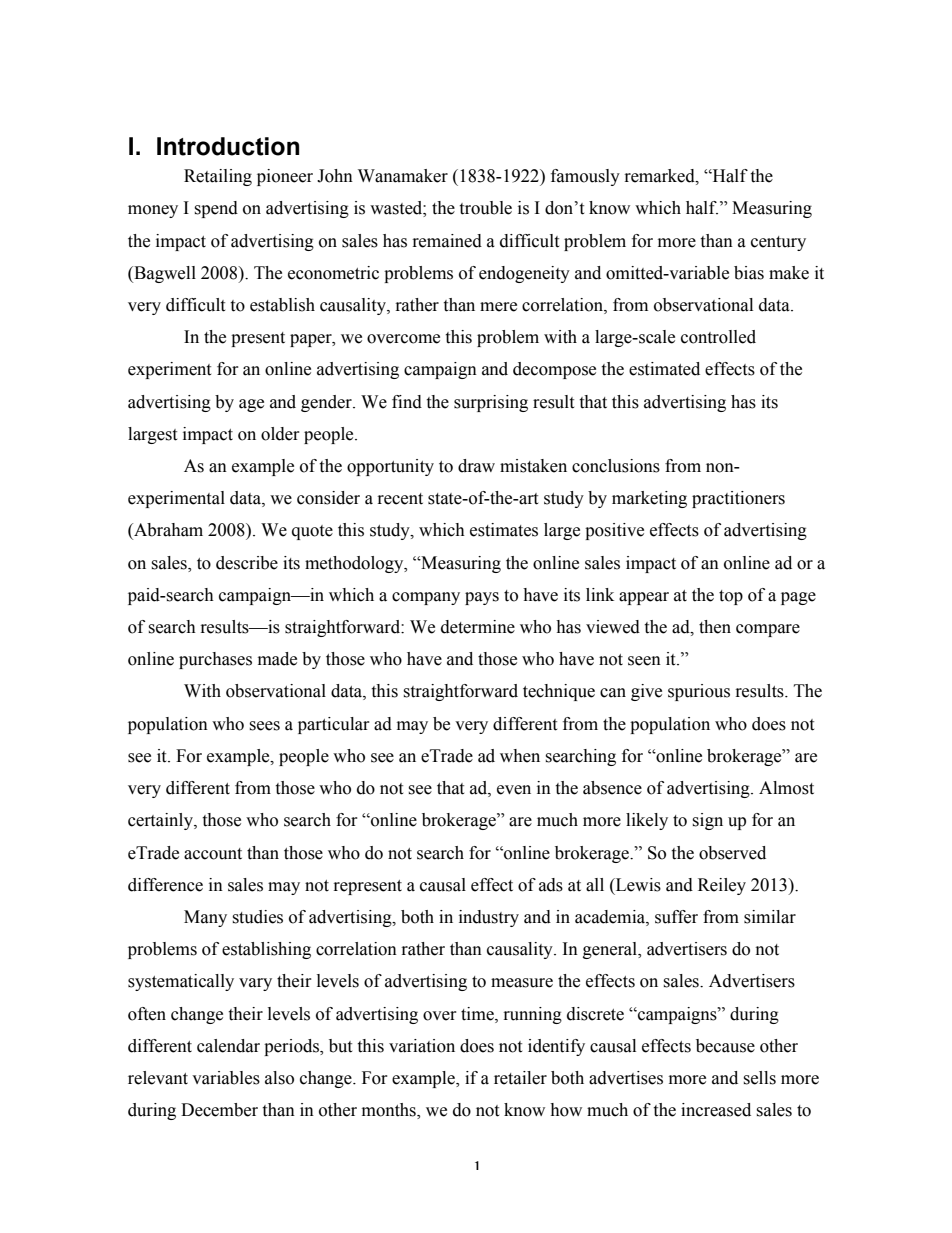 This screenshot has height=1233, width=952. Describe the element at coordinates (485, 208) in the screenshot. I see `trouble` at that location.
